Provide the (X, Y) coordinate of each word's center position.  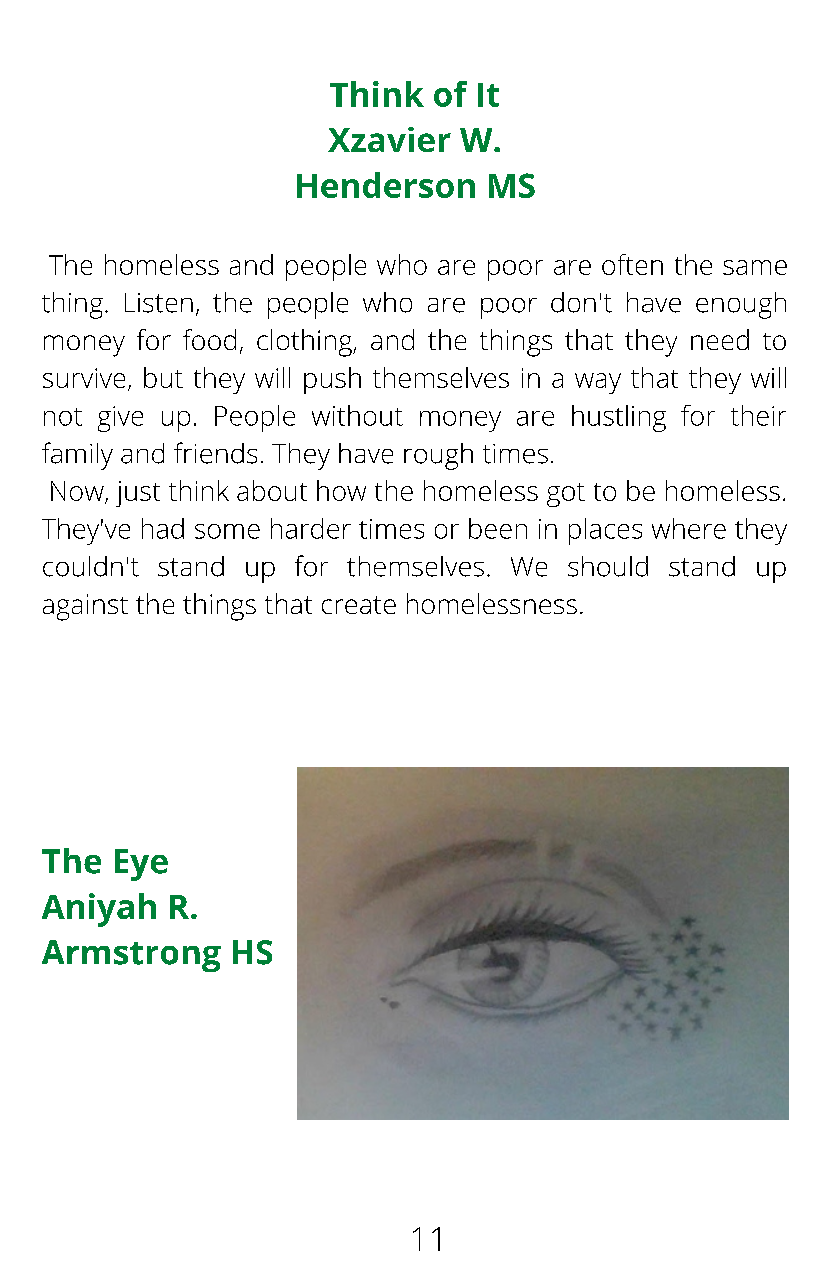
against (85, 607)
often (632, 264)
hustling (619, 418)
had (163, 528)
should (608, 566)
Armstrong (131, 956)
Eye (141, 865)
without (357, 415)
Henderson (386, 185)
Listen (159, 303)
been (498, 528)
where (689, 528)
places (605, 531)
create (359, 605)
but (163, 377)
